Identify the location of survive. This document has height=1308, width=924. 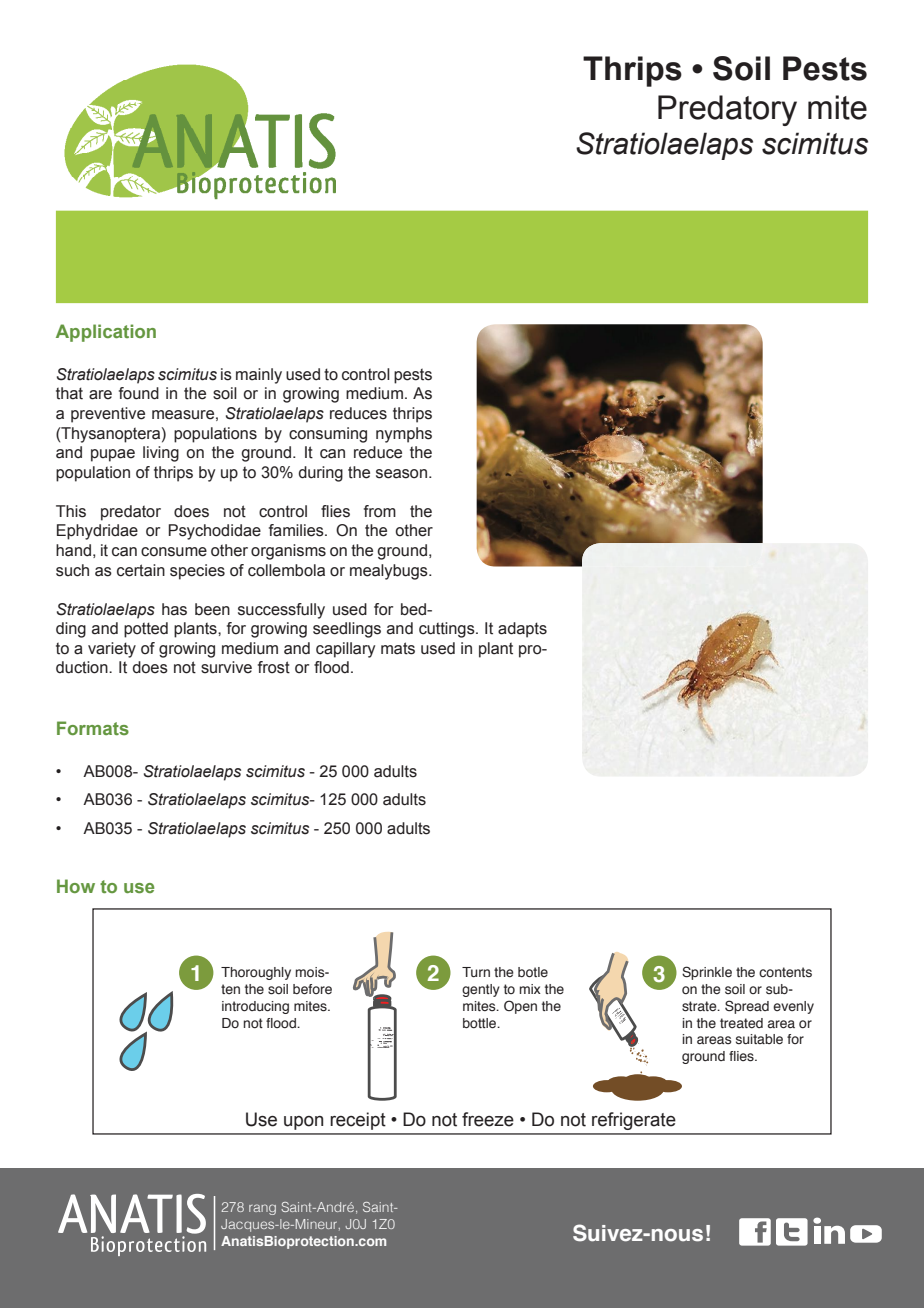
(226, 667).
